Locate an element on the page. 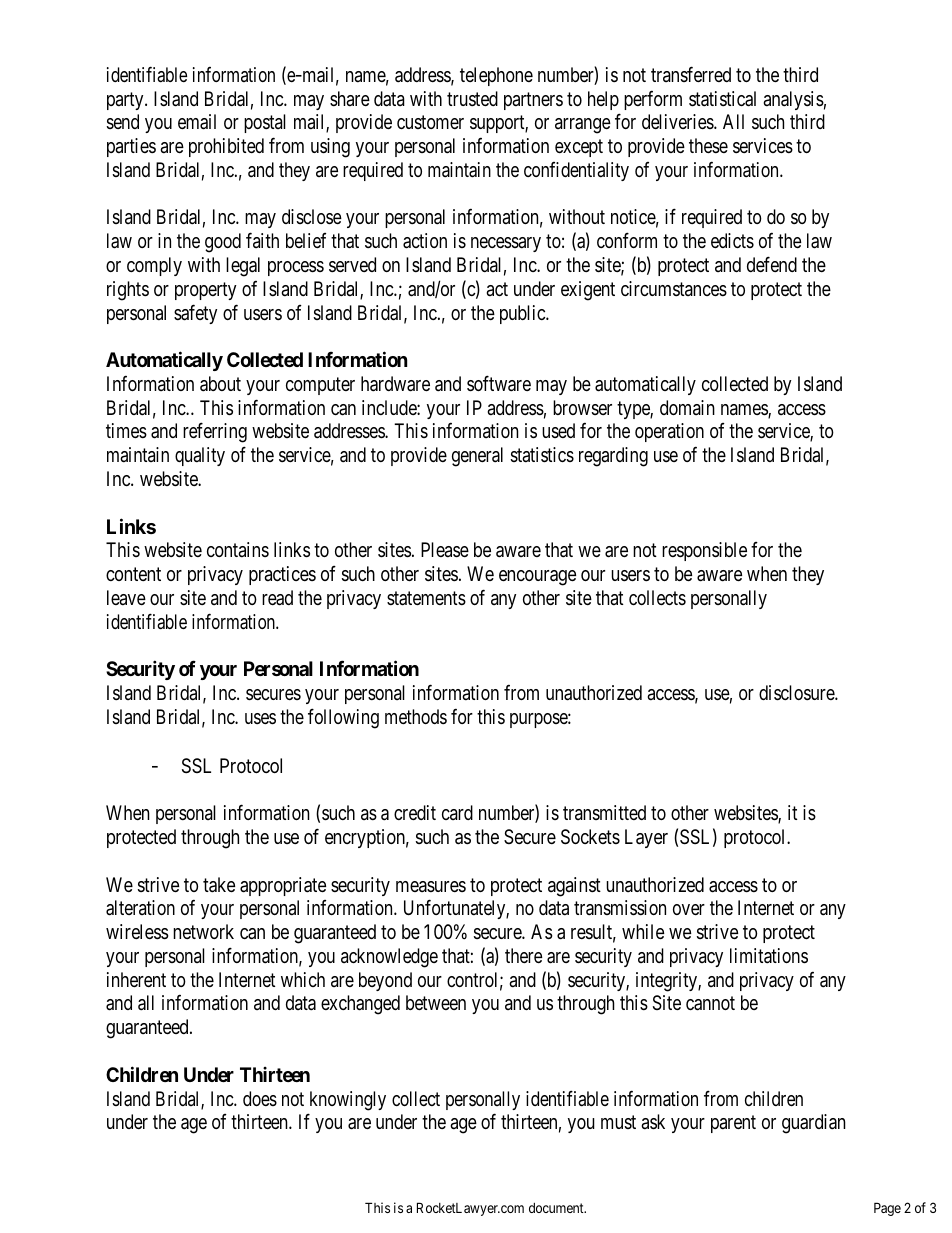  methods is located at coordinates (416, 716).
